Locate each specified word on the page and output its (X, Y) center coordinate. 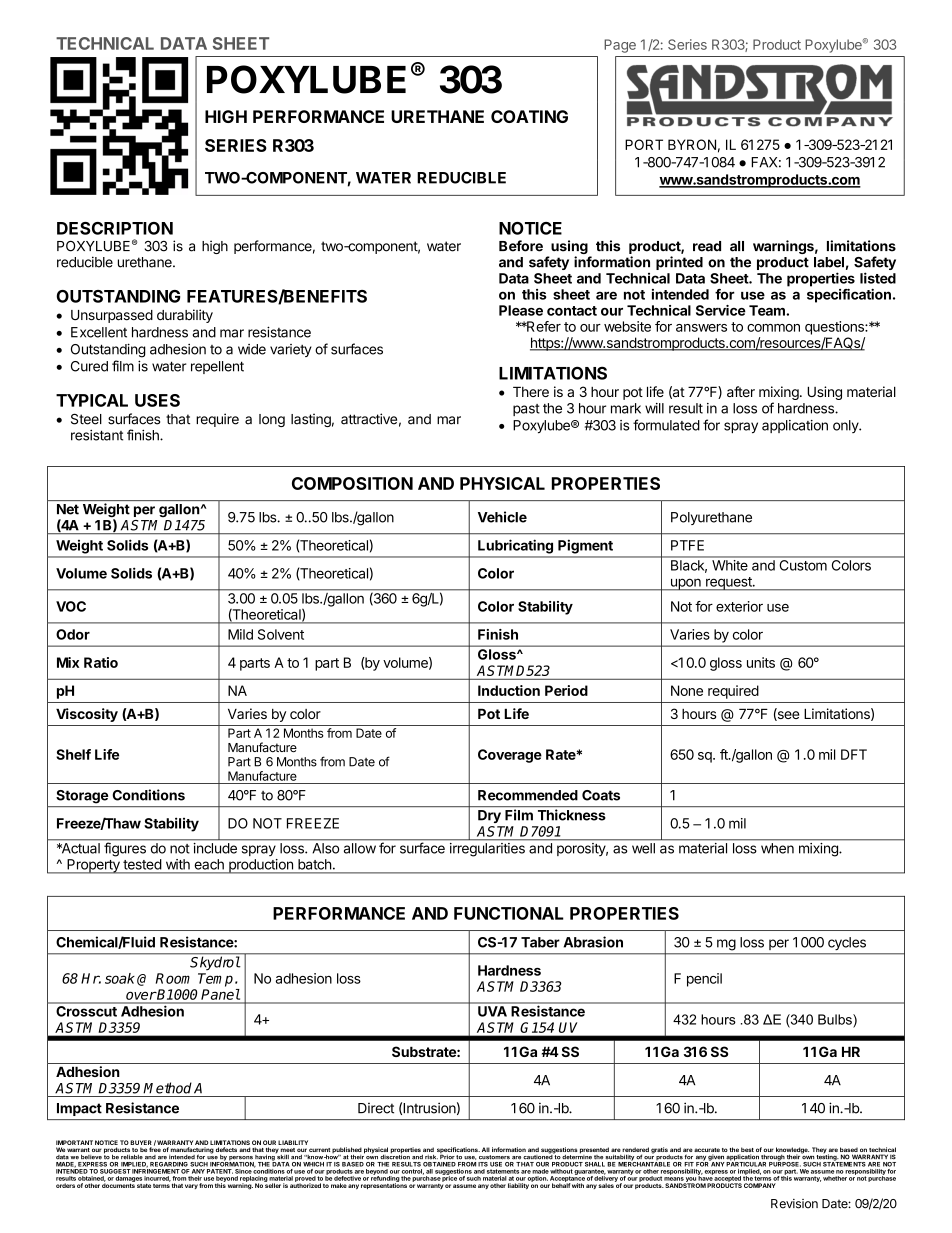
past (526, 410)
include (215, 848)
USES (157, 400)
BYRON (692, 144)
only (846, 426)
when (777, 848)
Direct (376, 1108)
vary (191, 1186)
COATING (529, 116)
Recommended (528, 795)
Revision (794, 1204)
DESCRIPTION (115, 228)
